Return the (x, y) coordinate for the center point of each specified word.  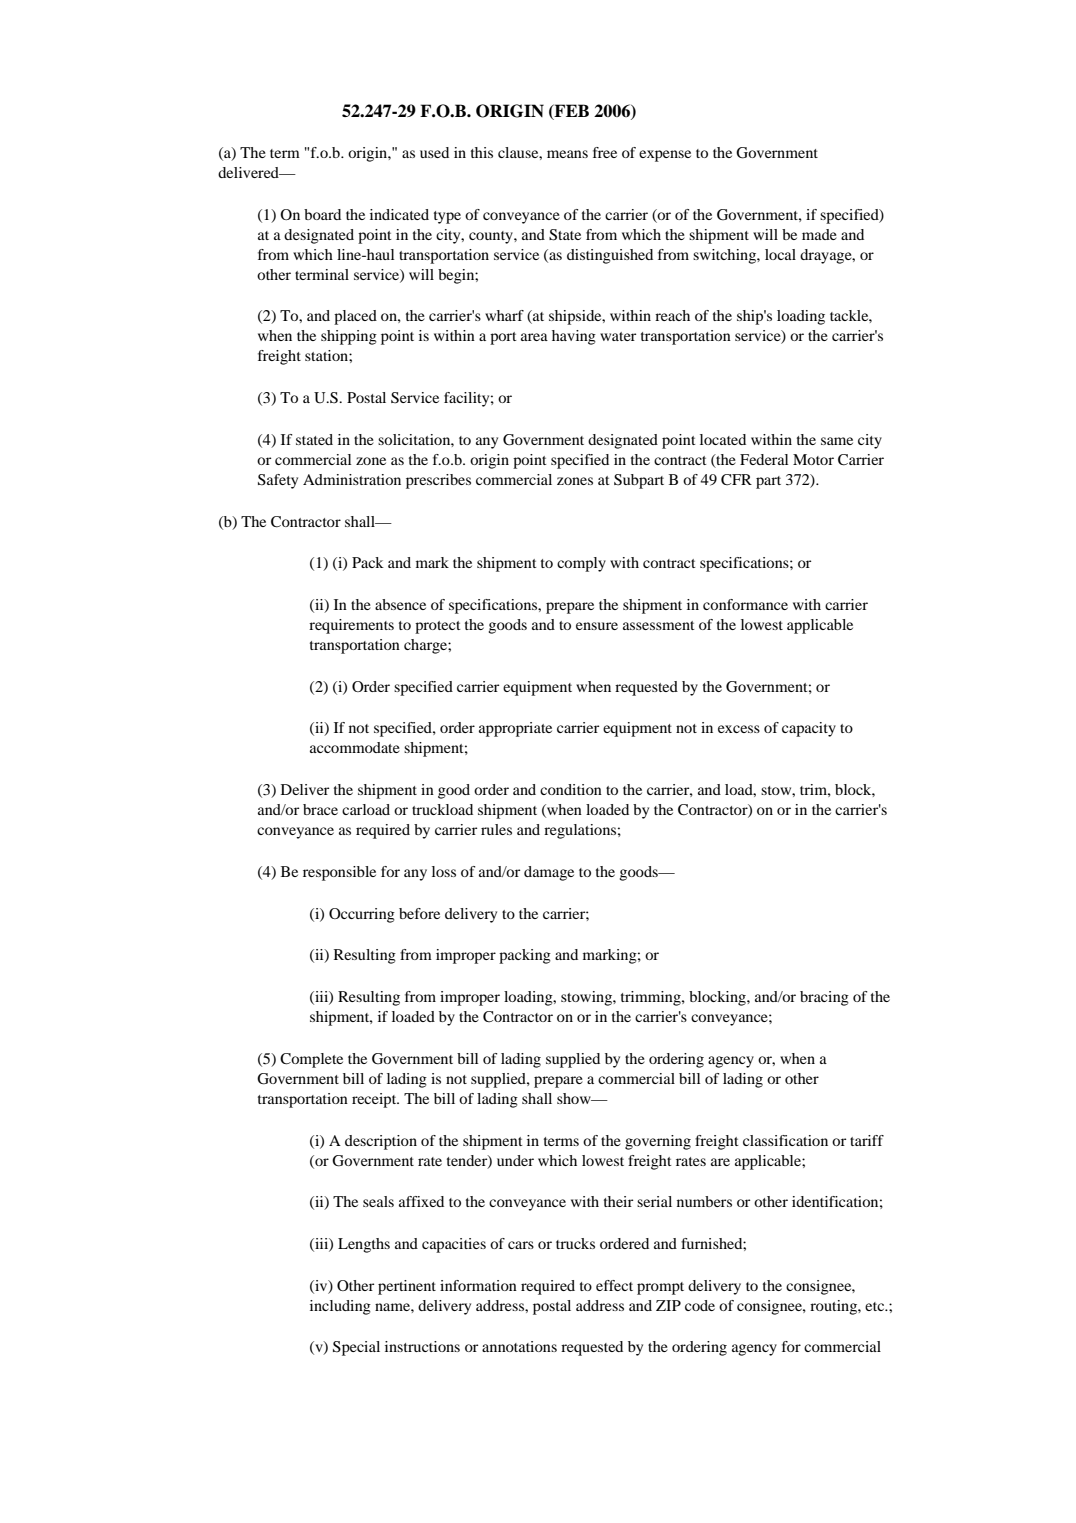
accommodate (355, 747)
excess (739, 729)
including (340, 1307)
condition (571, 789)
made (819, 234)
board (322, 214)
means (567, 154)
